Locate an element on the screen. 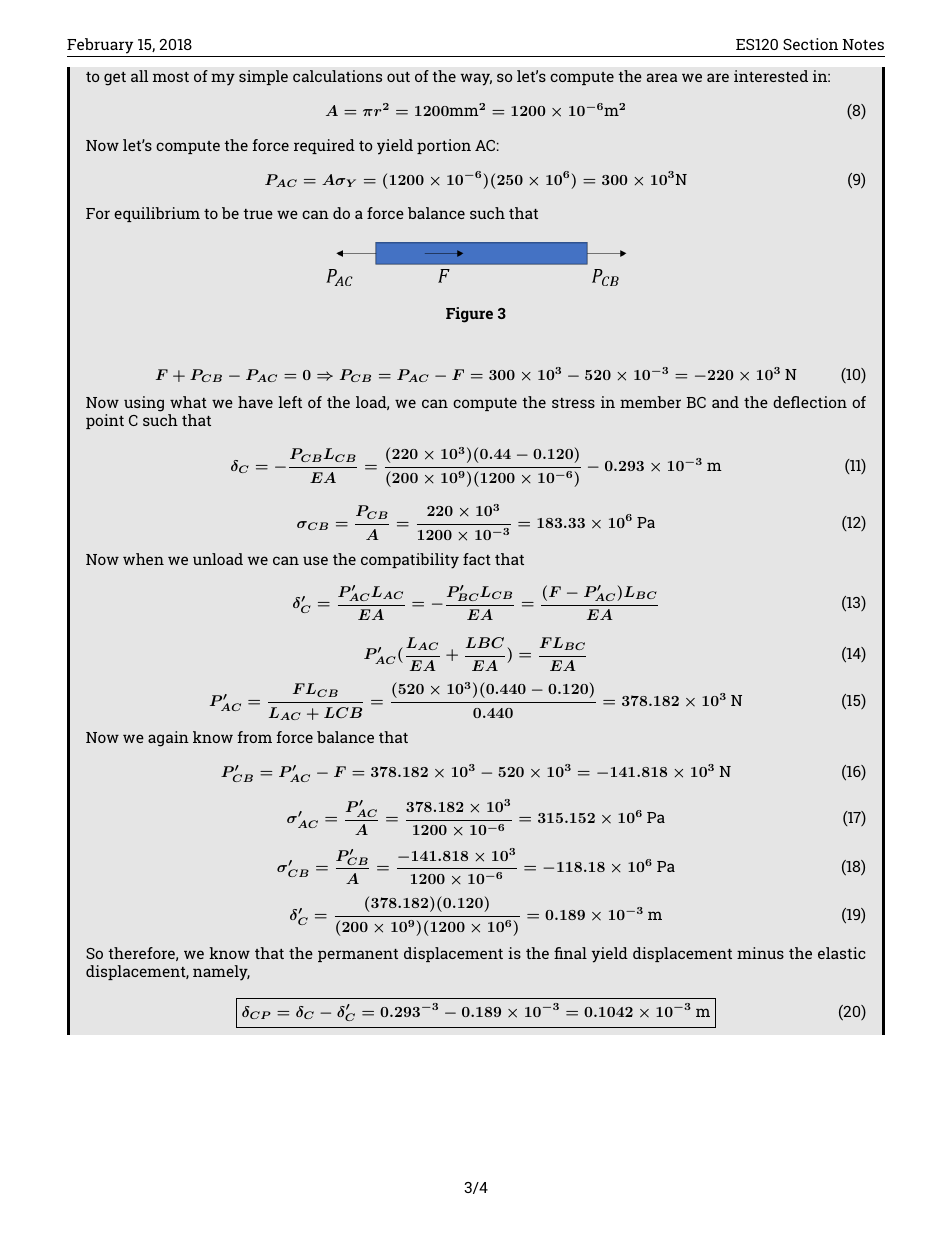  and is located at coordinates (725, 402).
